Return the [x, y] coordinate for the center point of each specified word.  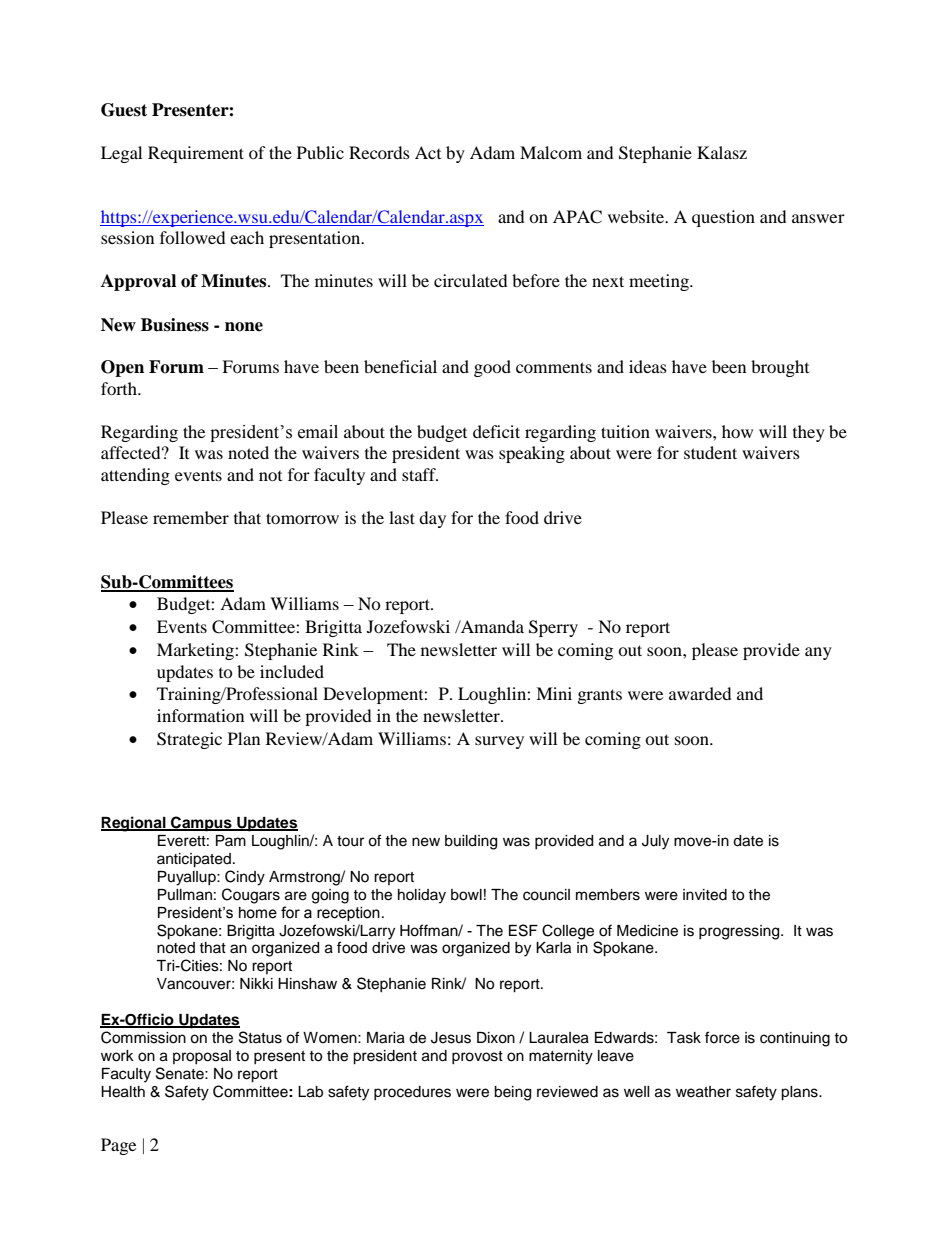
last [402, 517]
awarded [700, 693]
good [492, 368]
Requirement [196, 154]
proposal [202, 1057]
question [723, 218]
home [258, 913]
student [710, 452]
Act [428, 152]
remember [191, 517]
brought [780, 368]
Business [175, 325]
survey [499, 742]
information [200, 715]
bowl [466, 895]
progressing [740, 932]
